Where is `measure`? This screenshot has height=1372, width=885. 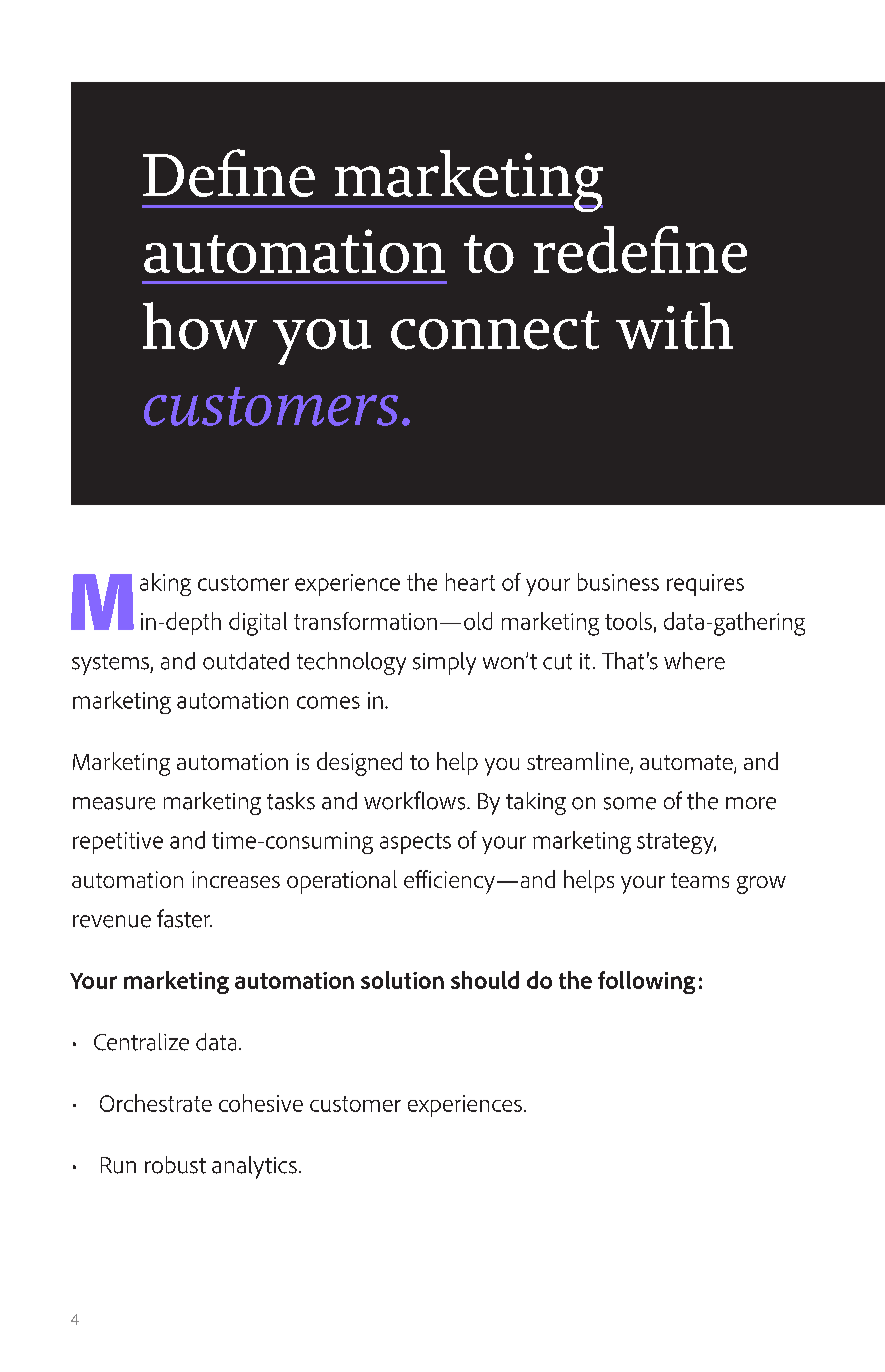
measure is located at coordinates (114, 803).
